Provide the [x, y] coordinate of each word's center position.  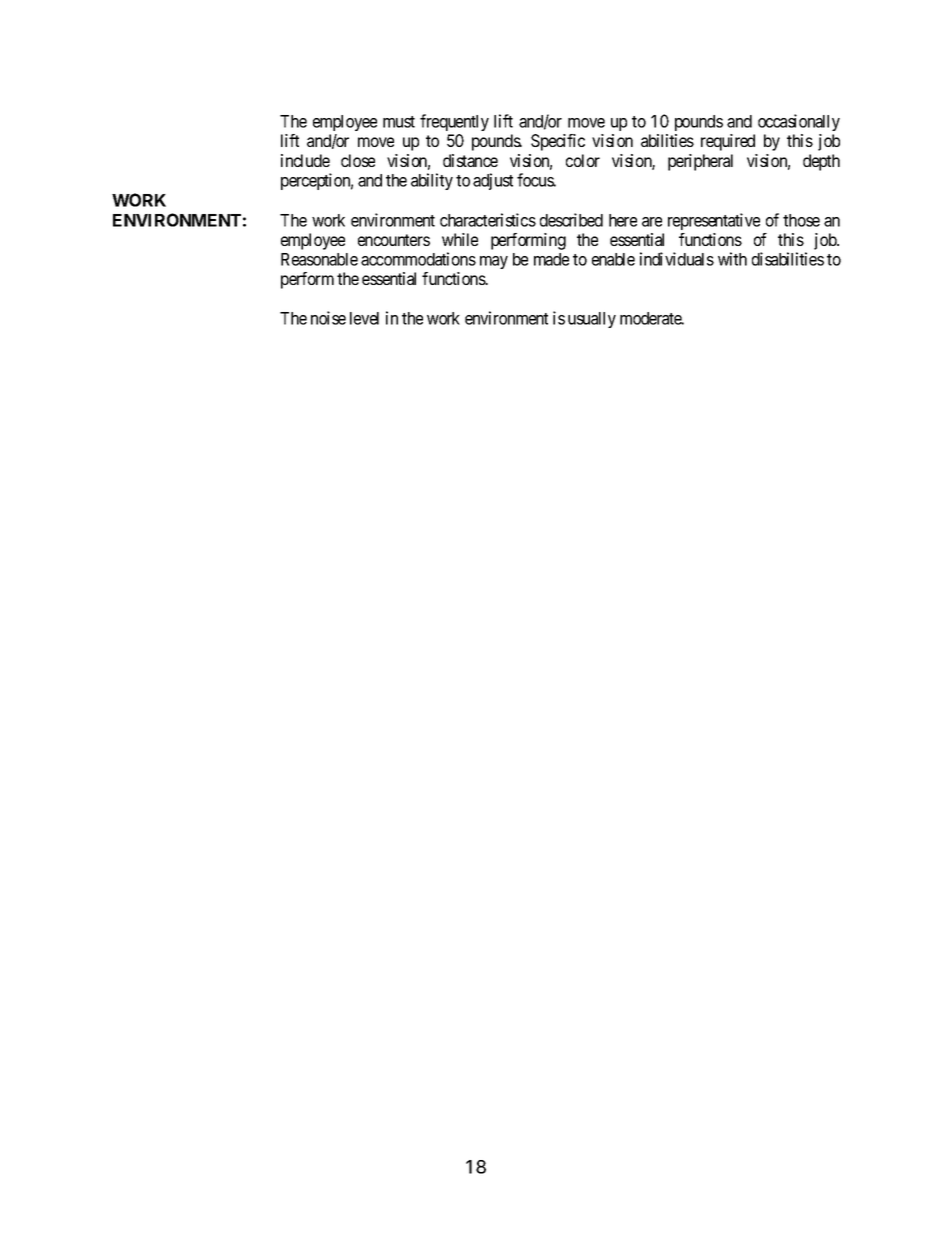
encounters [394, 240]
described [571, 220]
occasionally [799, 122]
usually [592, 320]
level [364, 318]
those [801, 220]
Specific [558, 142]
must [399, 122]
